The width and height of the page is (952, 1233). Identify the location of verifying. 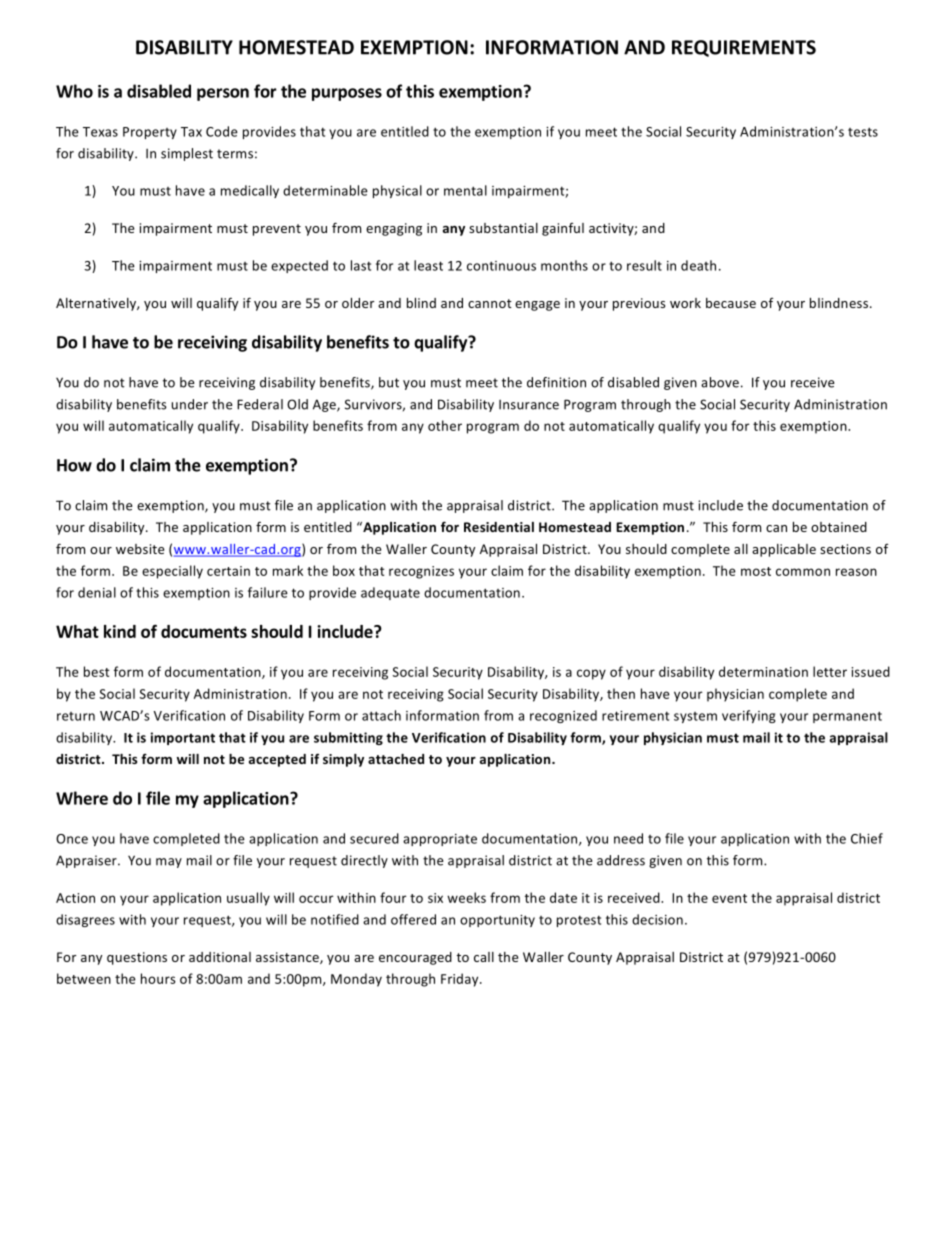
(749, 716).
